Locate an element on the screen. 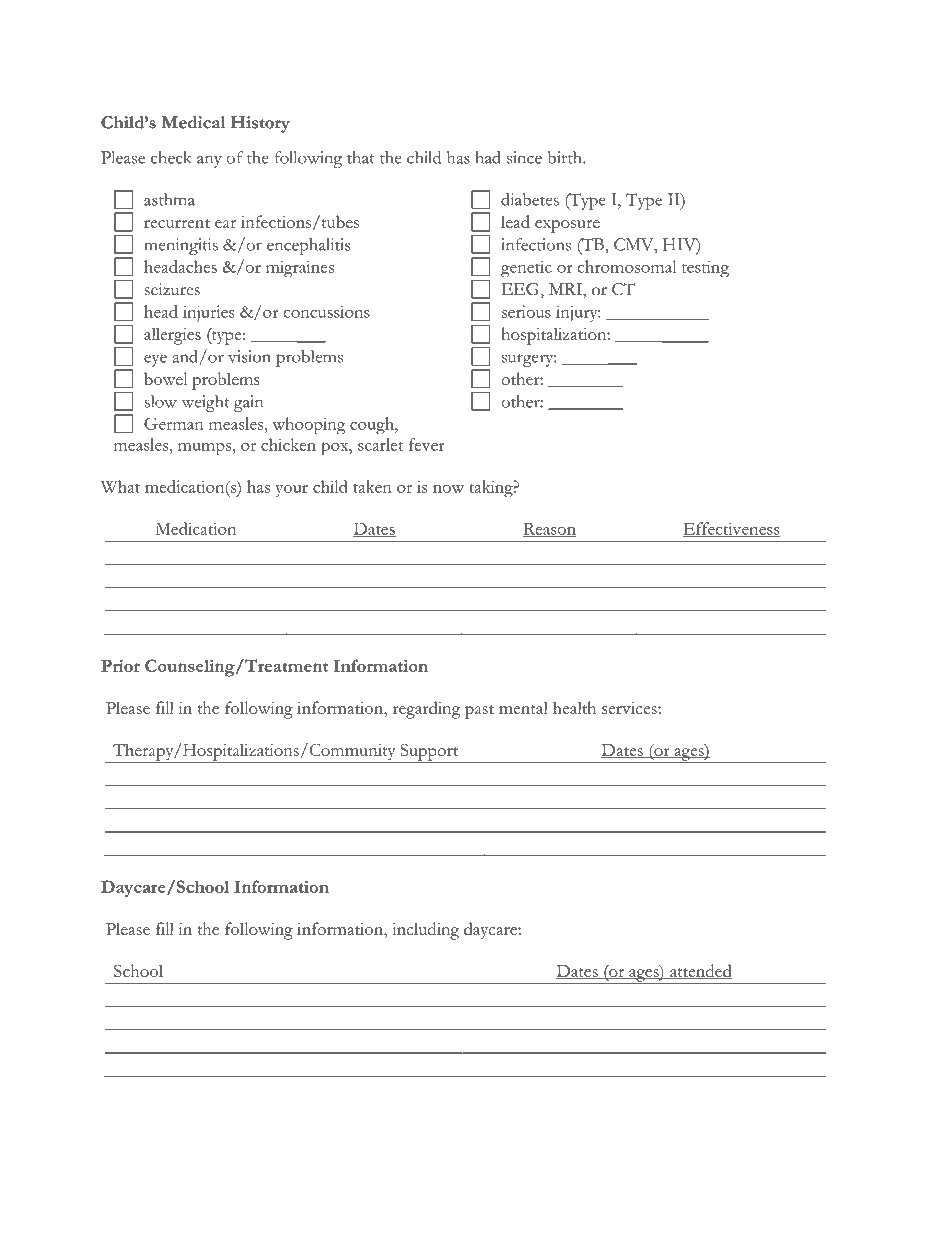 The image size is (952, 1233). attended is located at coordinates (700, 972).
